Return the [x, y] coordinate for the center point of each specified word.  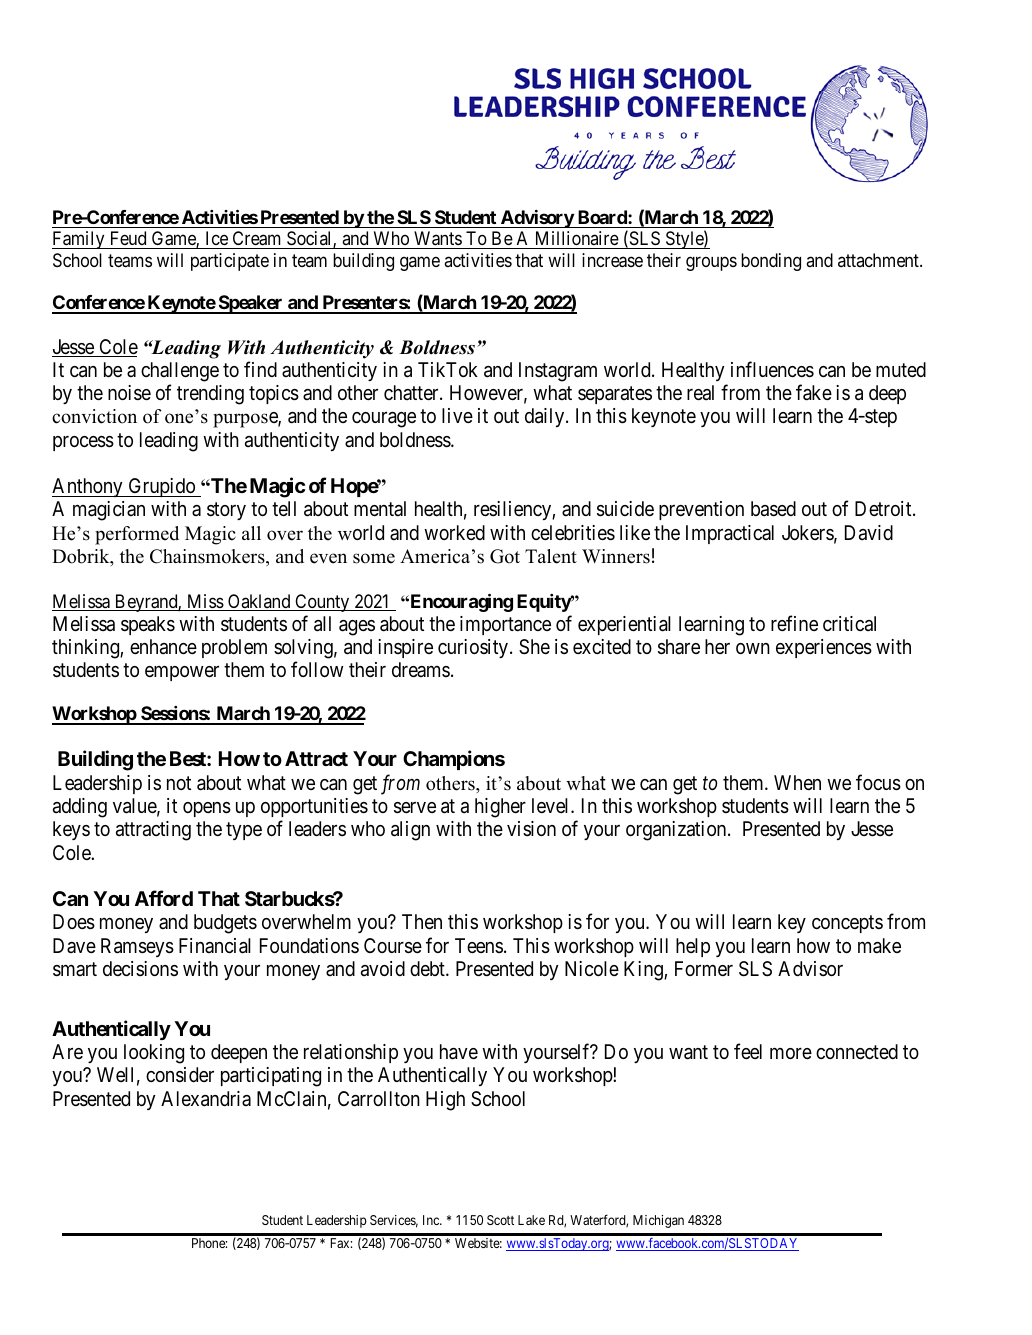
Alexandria [206, 1099]
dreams [421, 669]
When [797, 782]
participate [230, 262]
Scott [500, 1220]
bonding [771, 262]
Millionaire [577, 238]
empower [182, 673]
